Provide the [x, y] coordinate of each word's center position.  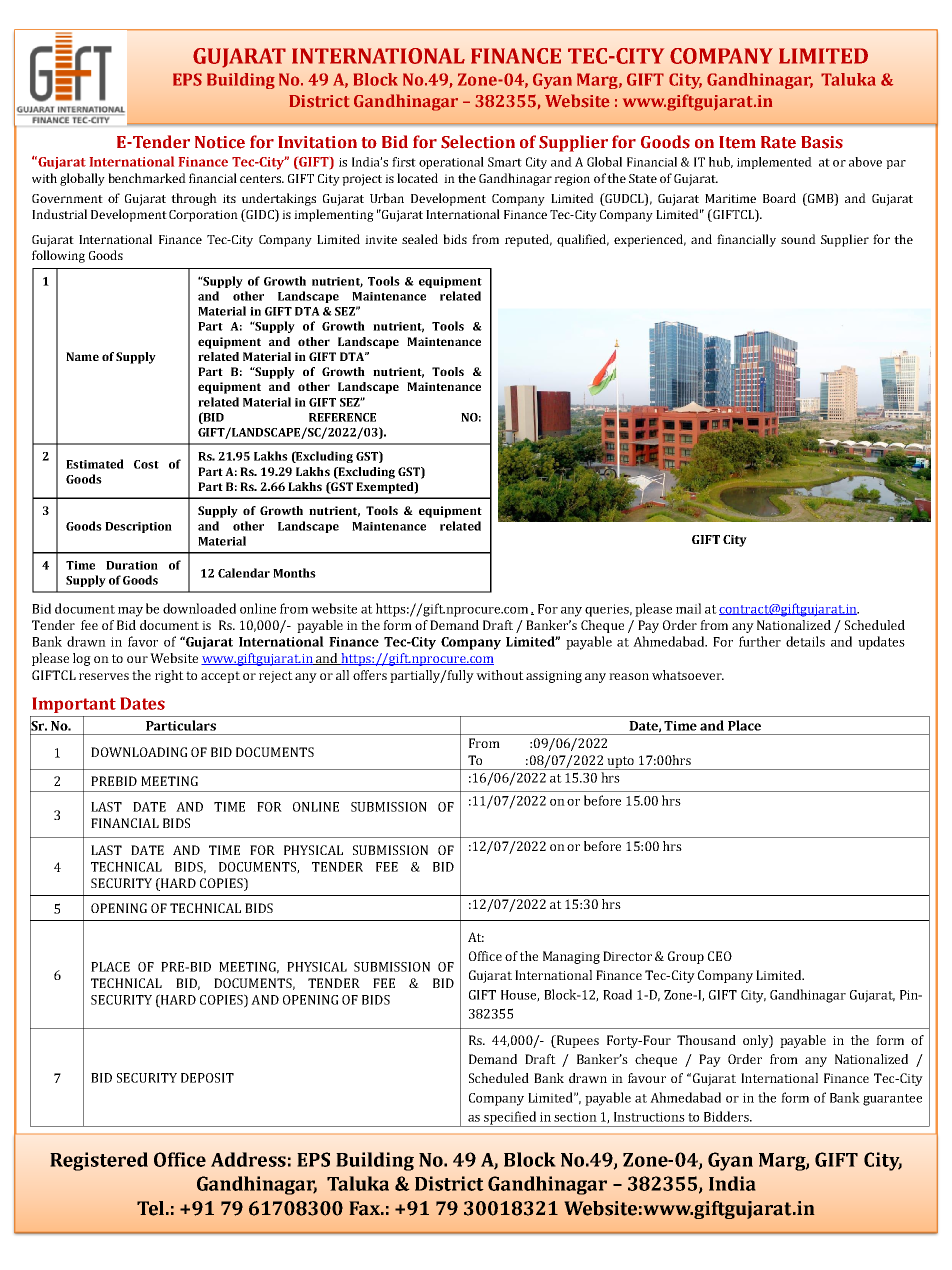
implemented [774, 163]
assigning [554, 677]
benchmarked [147, 178]
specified [510, 1119]
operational [451, 163]
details [805, 641]
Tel [152, 1208]
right [169, 676]
